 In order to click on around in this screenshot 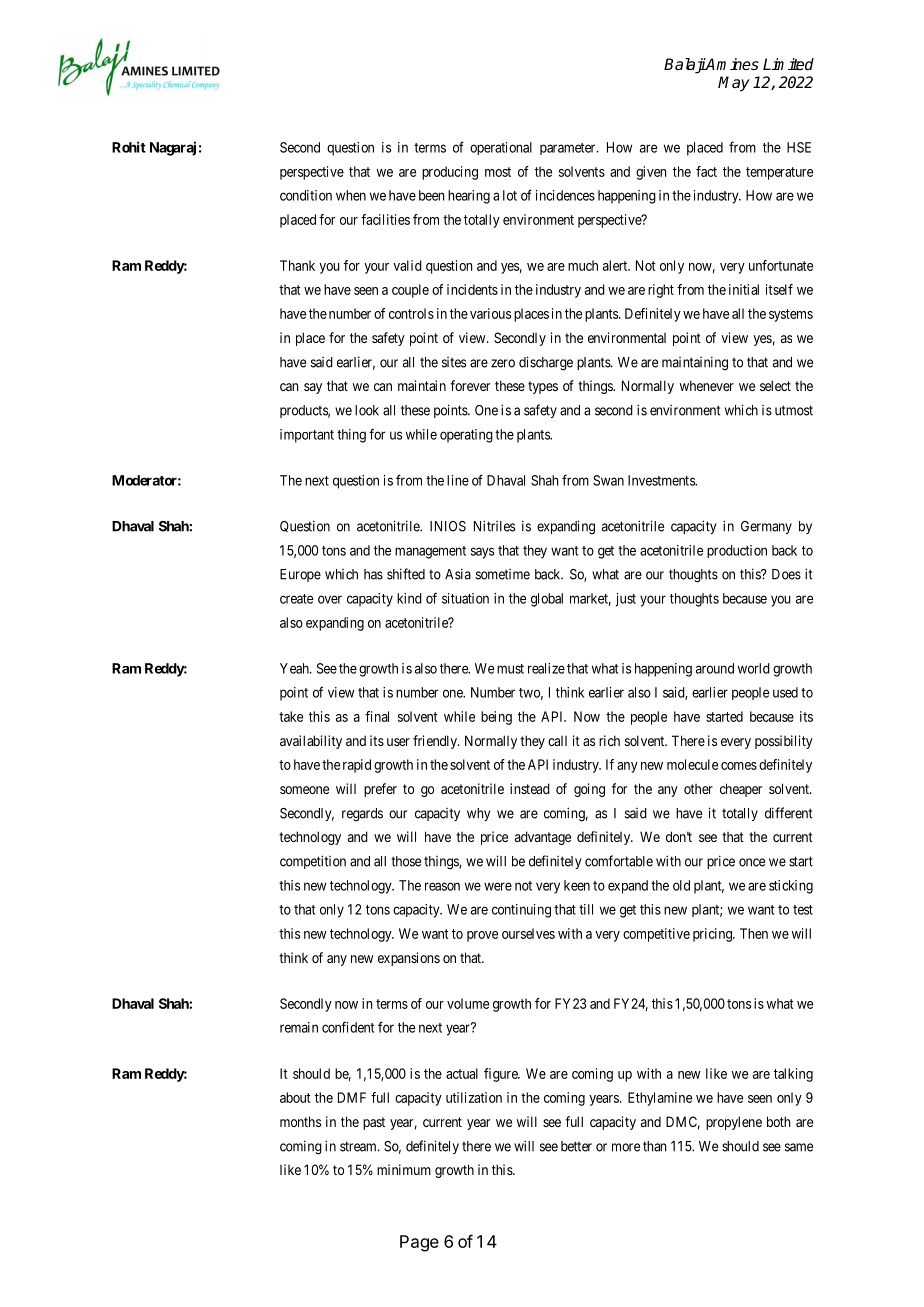, I will do `click(715, 668)`.
